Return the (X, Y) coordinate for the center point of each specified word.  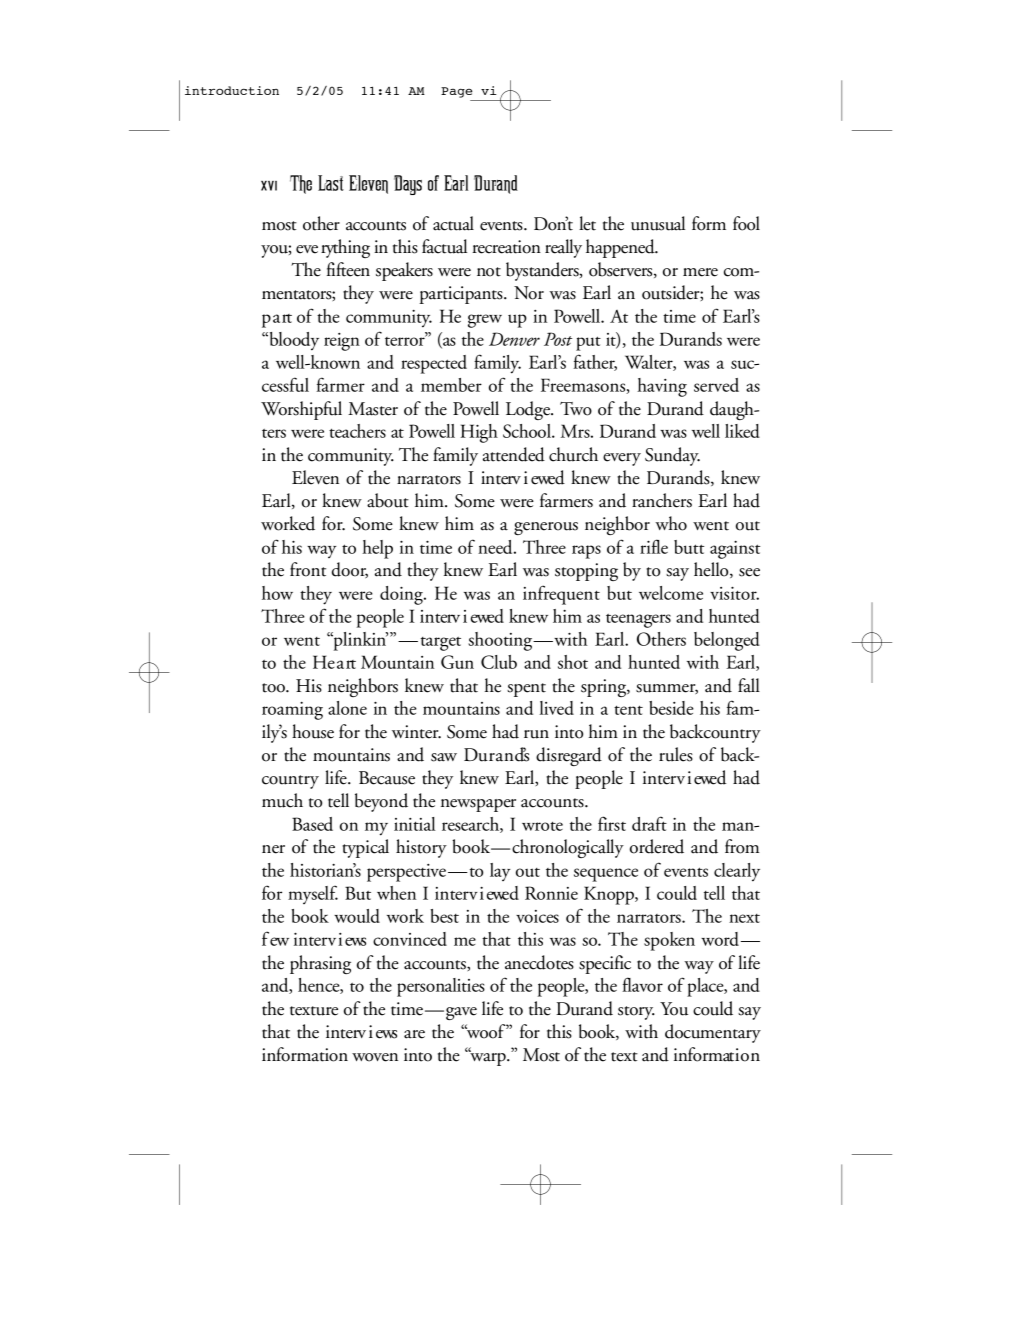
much (282, 800)
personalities (441, 987)
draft (649, 823)
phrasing (320, 964)
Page (457, 92)
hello (712, 570)
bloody (293, 341)
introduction (232, 90)
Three (544, 547)
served (716, 385)
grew (485, 321)
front (308, 569)
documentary (713, 1033)
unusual (658, 223)
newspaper (478, 805)
